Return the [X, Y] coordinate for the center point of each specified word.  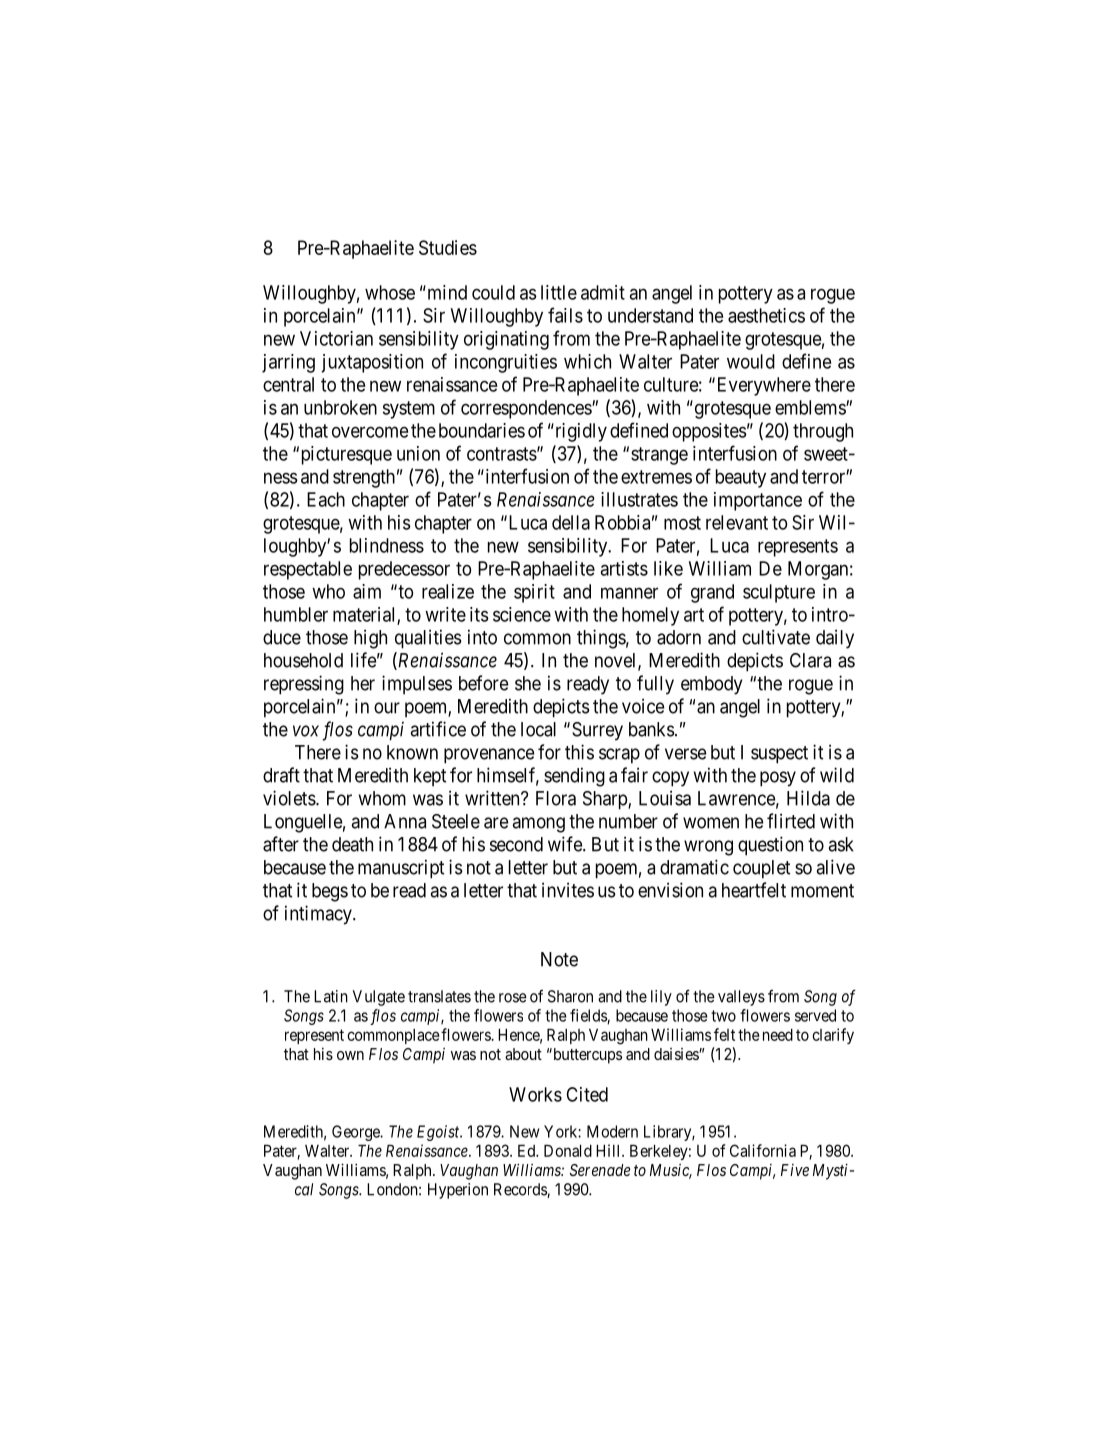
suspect [779, 755]
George [357, 1133]
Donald [568, 1150]
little [559, 292]
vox [306, 731]
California [763, 1150]
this [579, 752]
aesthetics [766, 315]
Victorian [336, 338]
